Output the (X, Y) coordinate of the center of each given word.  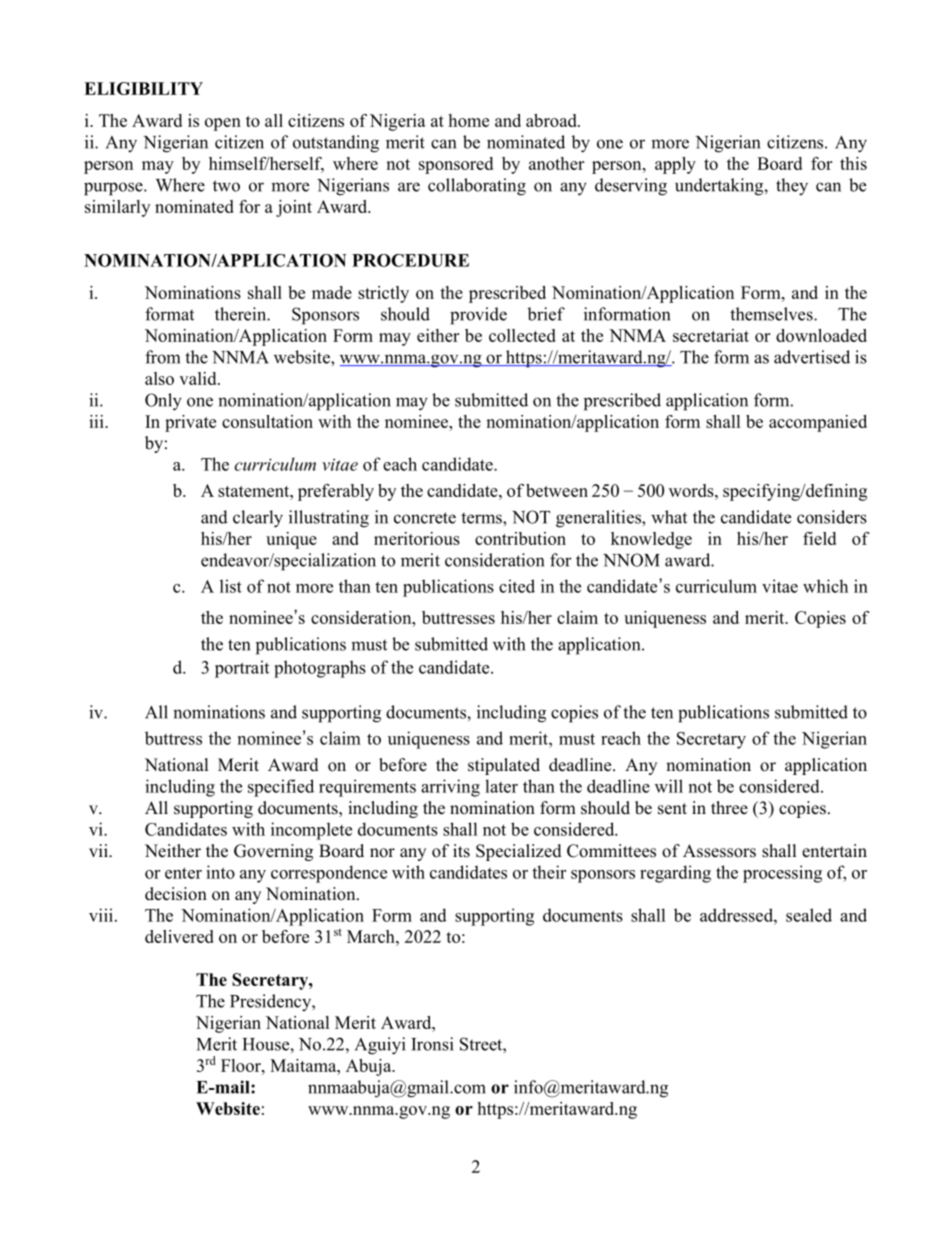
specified (281, 788)
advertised (812, 357)
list (231, 586)
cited (517, 586)
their (549, 872)
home (469, 120)
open (223, 124)
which (825, 586)
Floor (242, 1065)
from (162, 357)
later (501, 786)
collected (522, 335)
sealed (809, 915)
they (792, 187)
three (729, 808)
